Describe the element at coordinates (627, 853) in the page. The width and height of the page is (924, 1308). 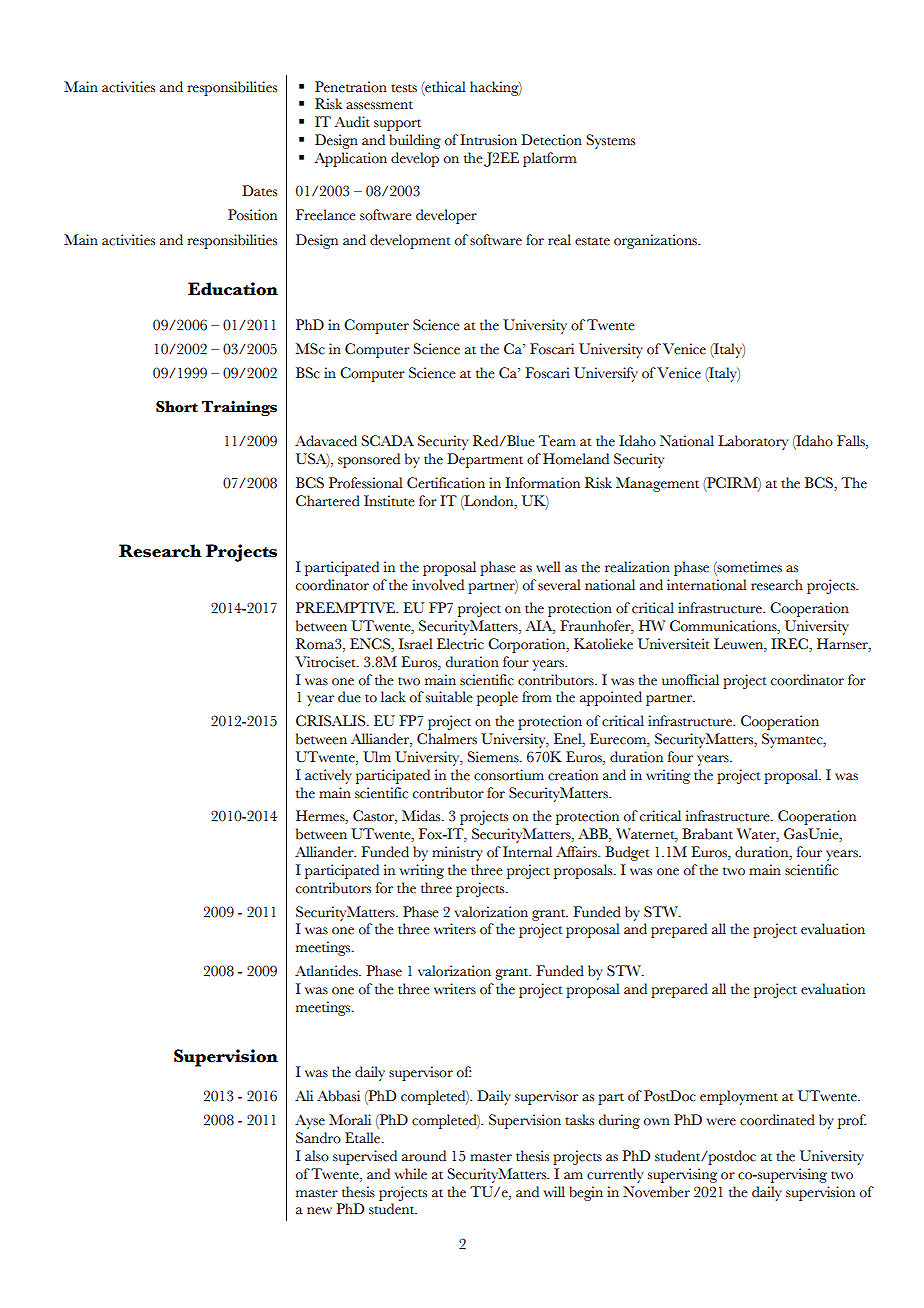
I see `Budget` at that location.
